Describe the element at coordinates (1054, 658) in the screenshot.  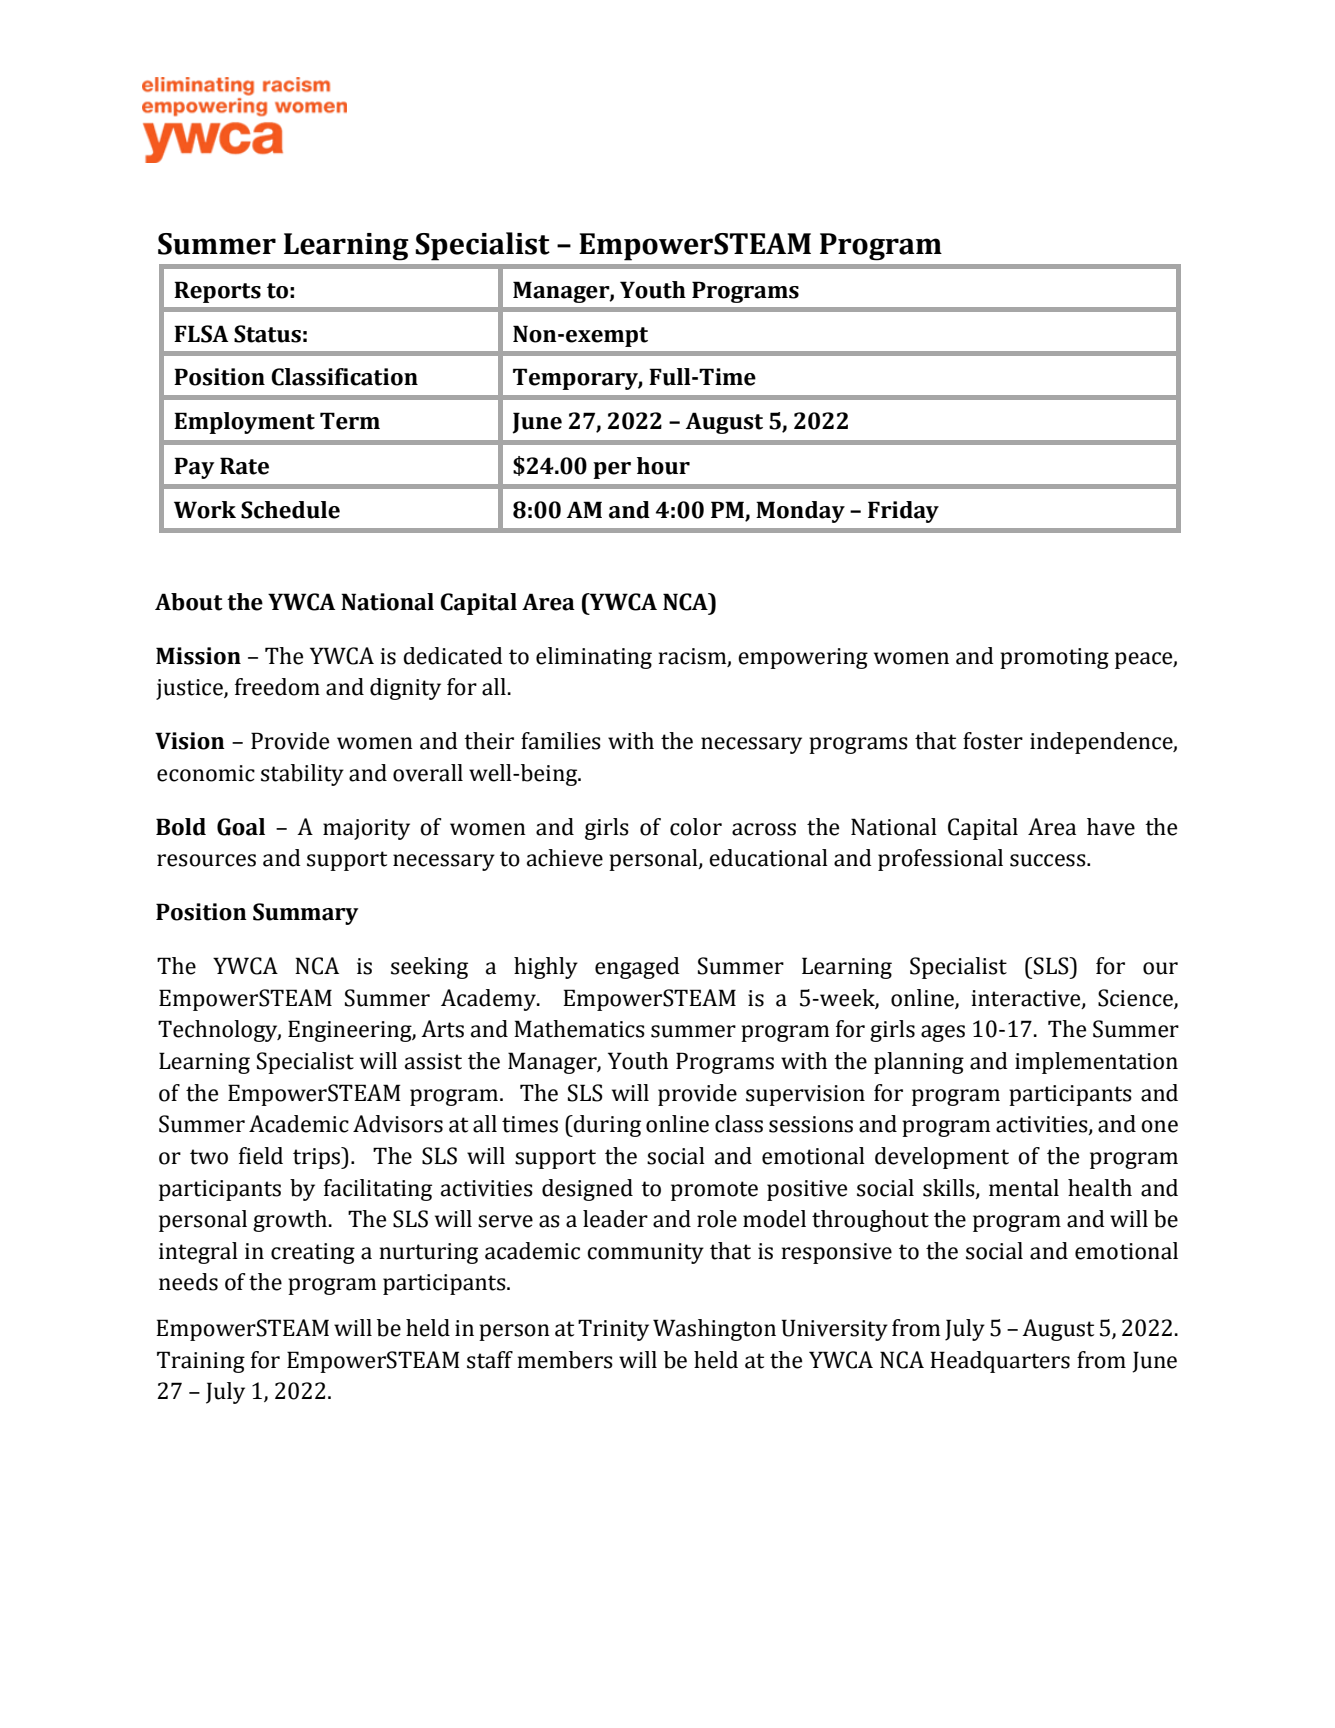
I see `promoting` at that location.
